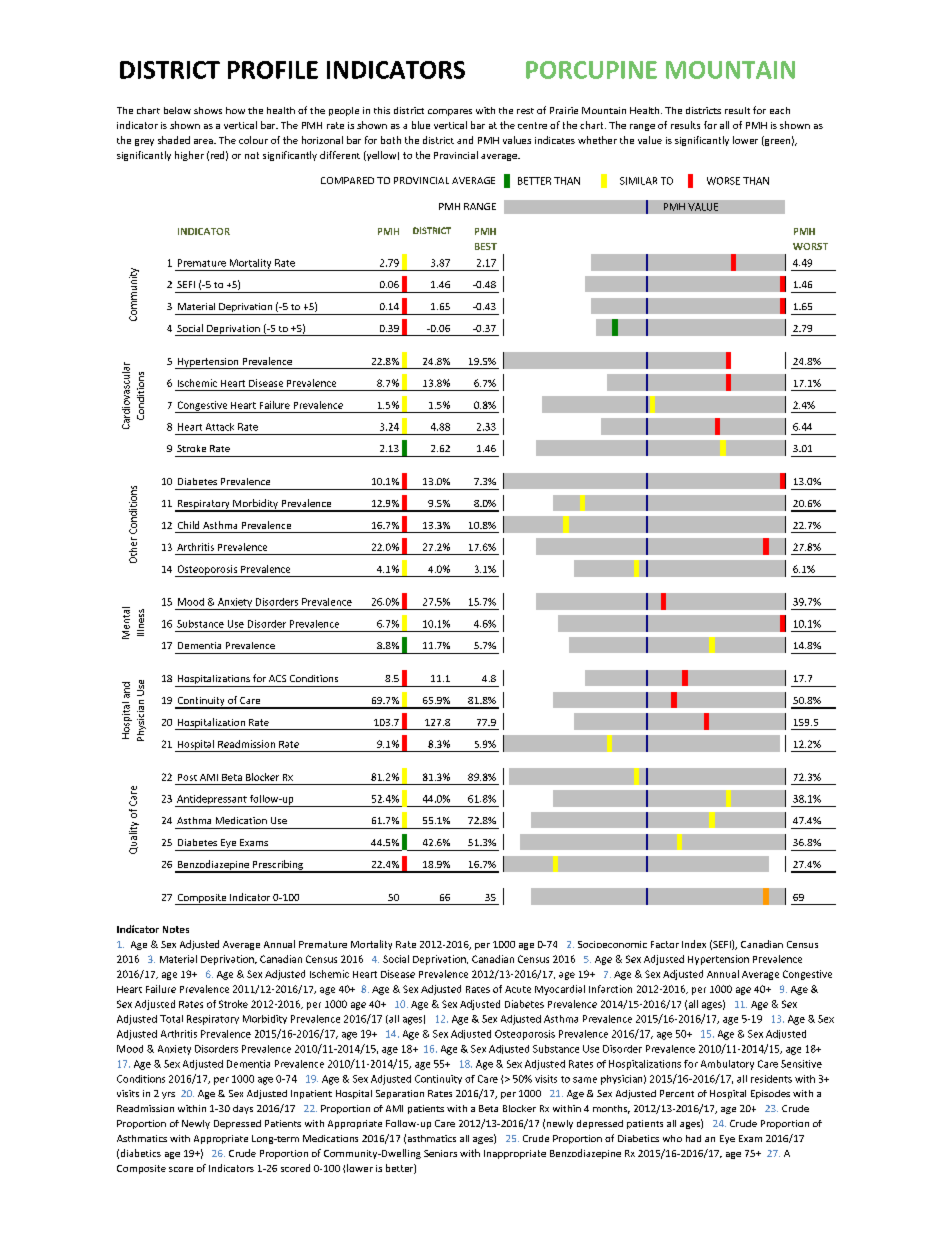  Describe the element at coordinates (208, 110) in the page. I see `shows` at that location.
